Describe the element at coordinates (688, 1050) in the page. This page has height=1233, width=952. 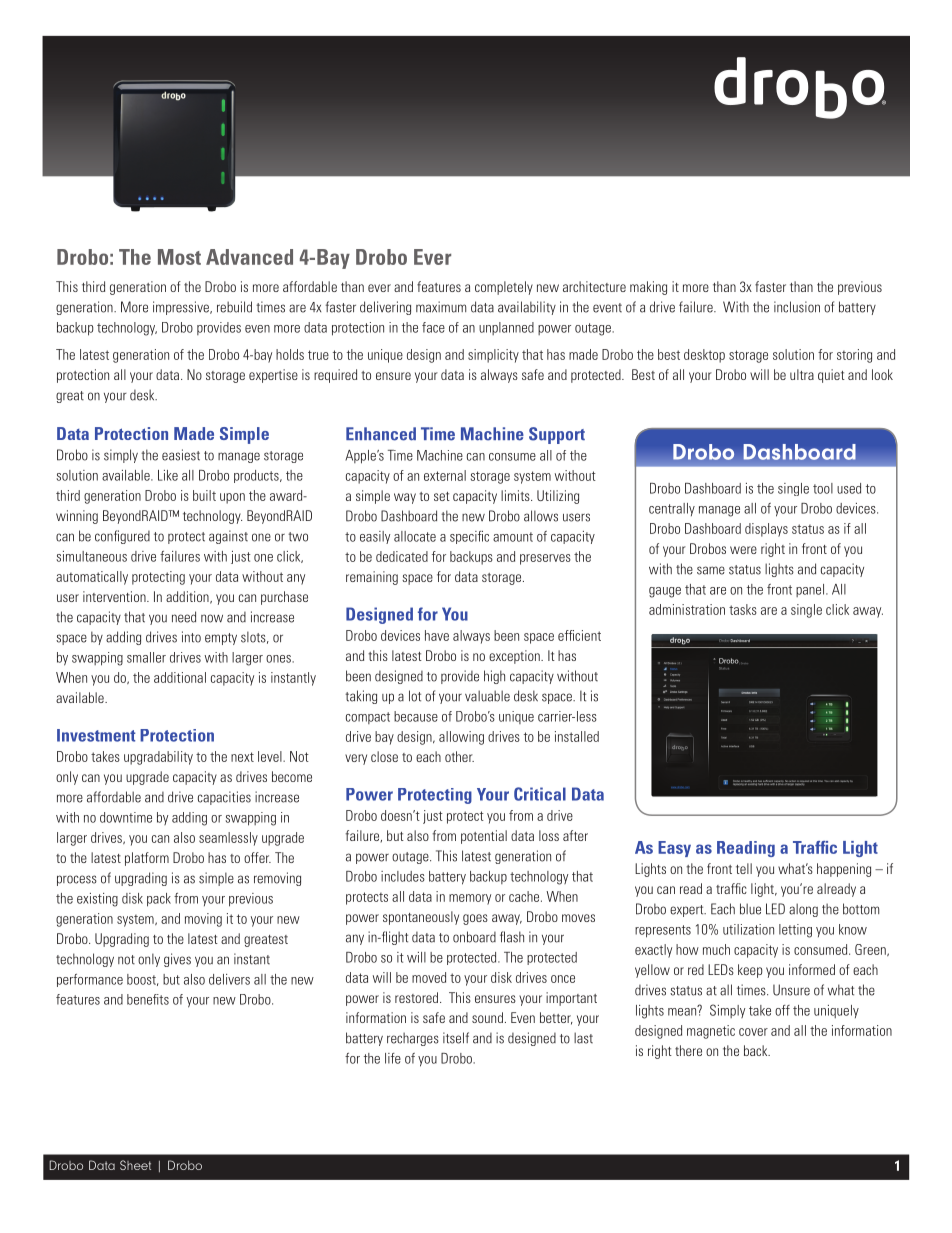
I see `there` at that location.
